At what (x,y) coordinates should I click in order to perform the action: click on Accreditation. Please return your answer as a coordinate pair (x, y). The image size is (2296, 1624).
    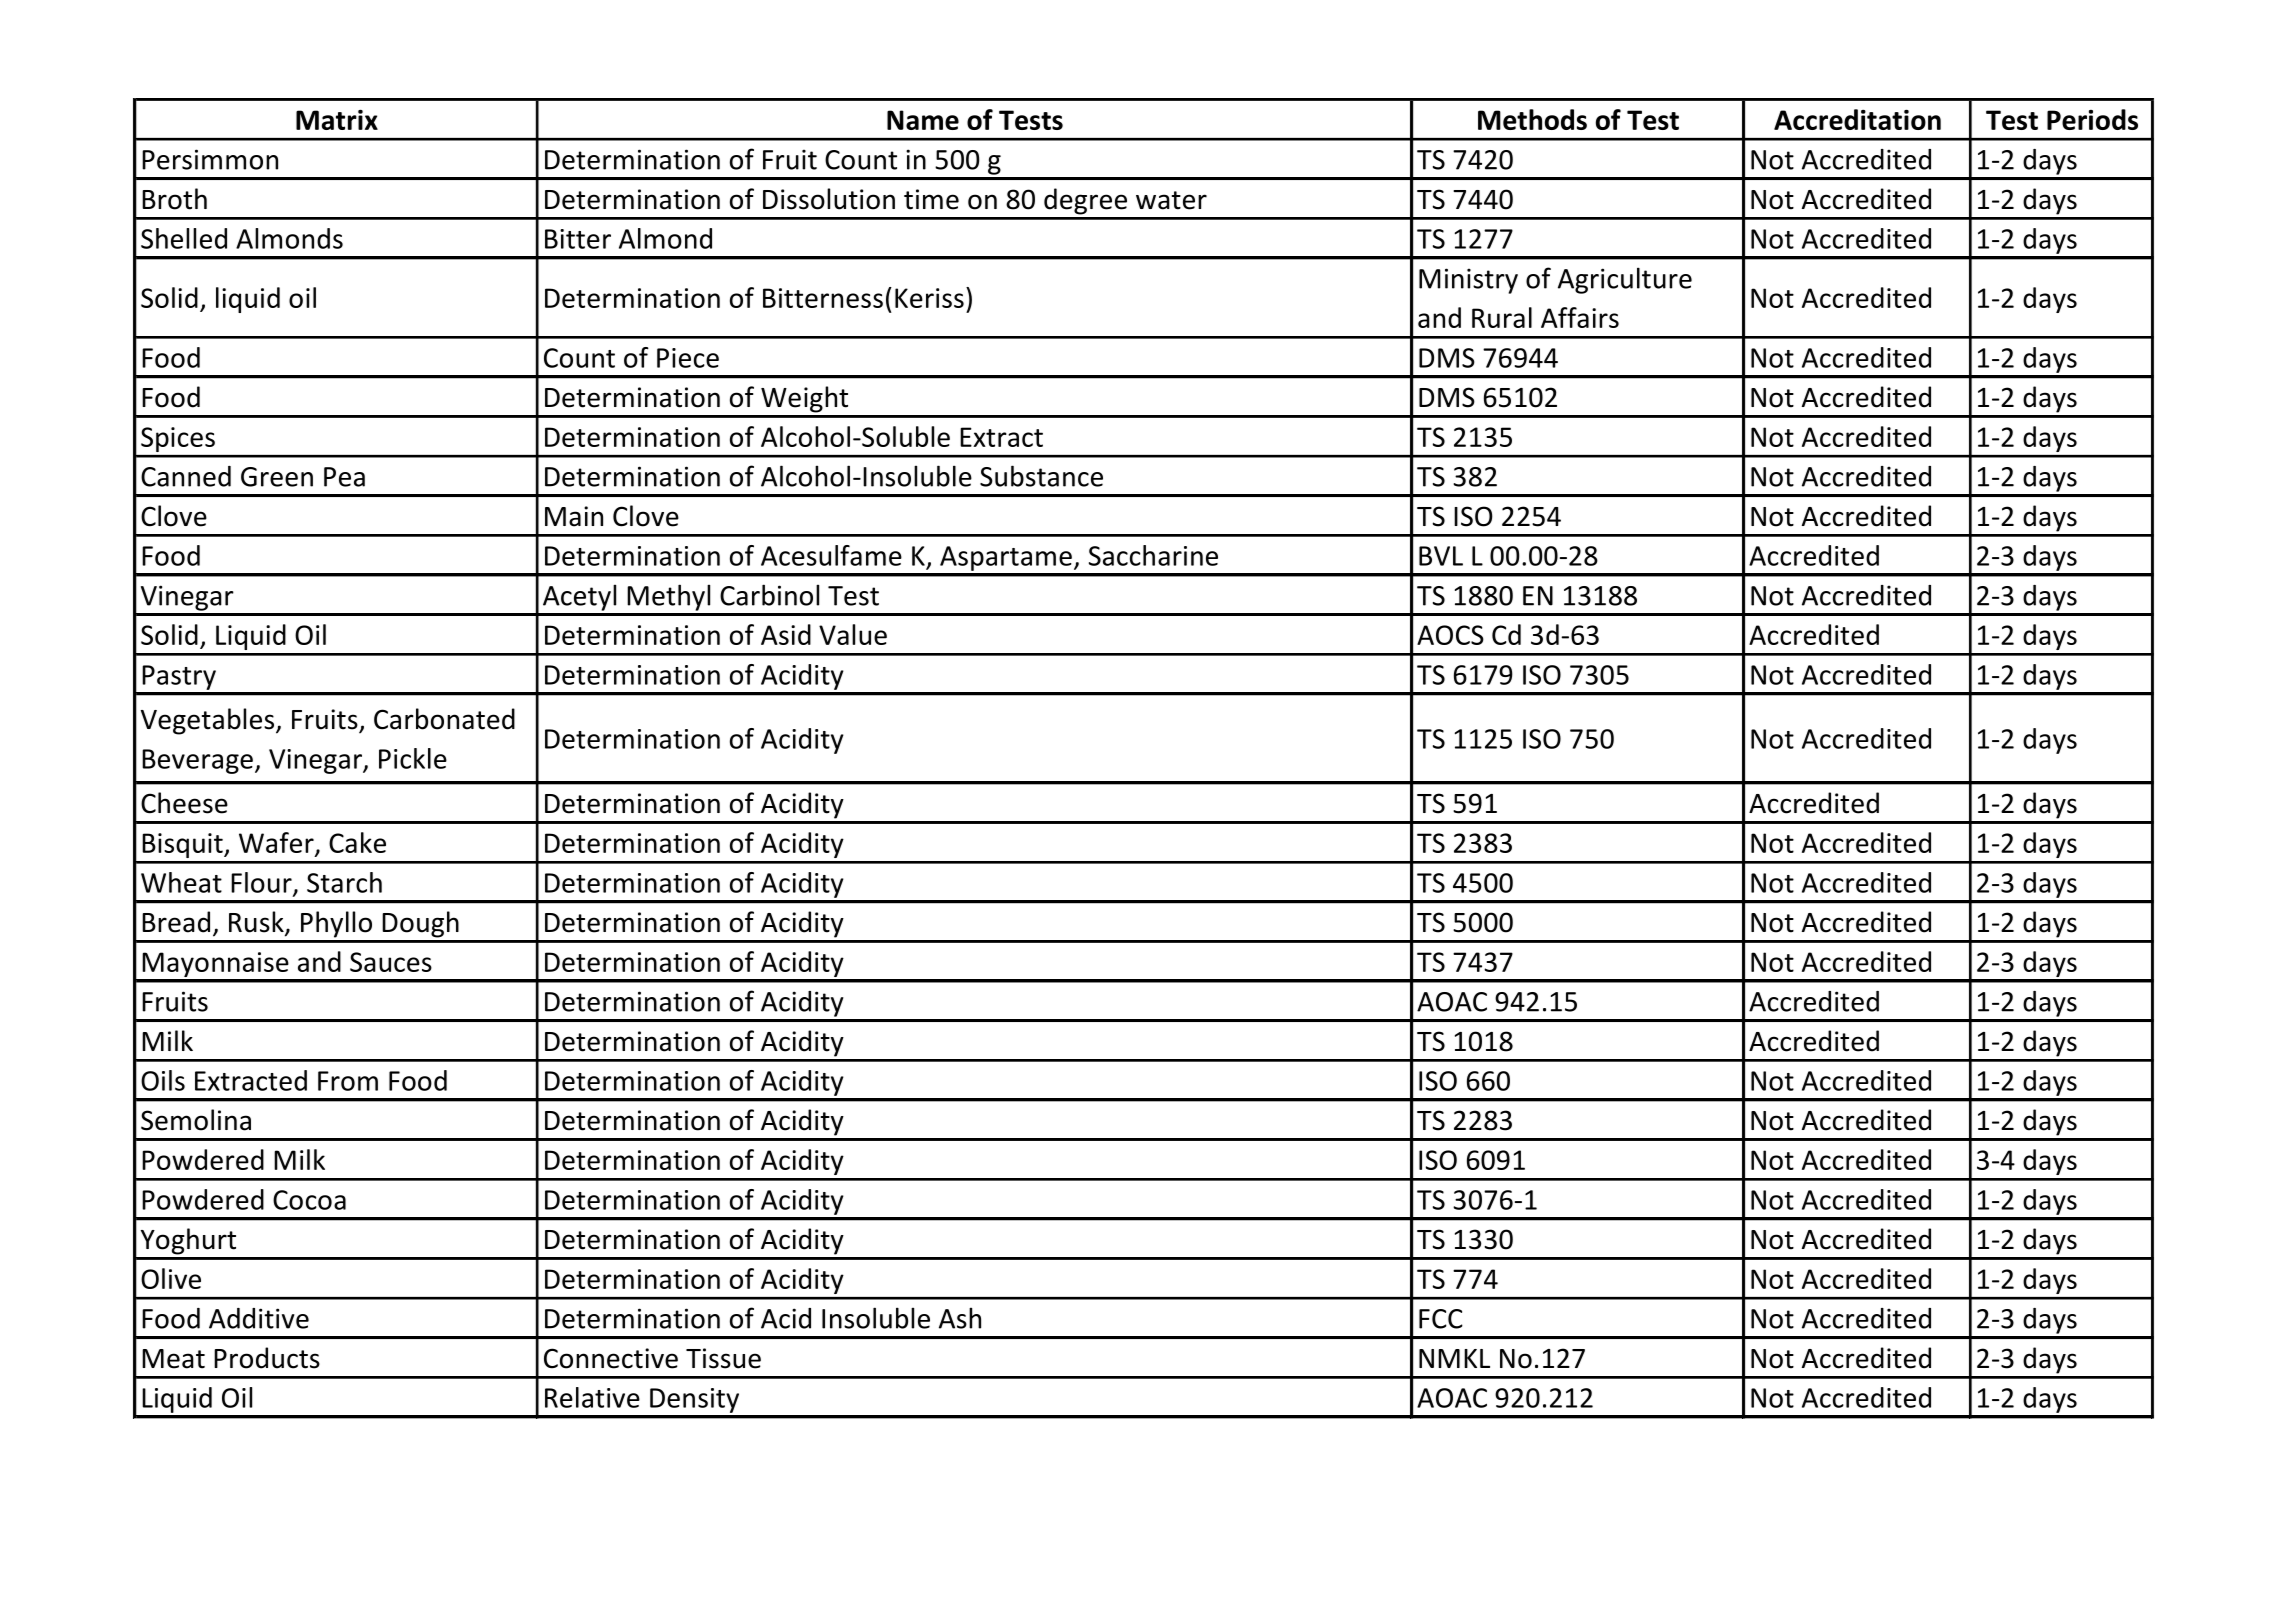
    Looking at the image, I should click on (1857, 119).
